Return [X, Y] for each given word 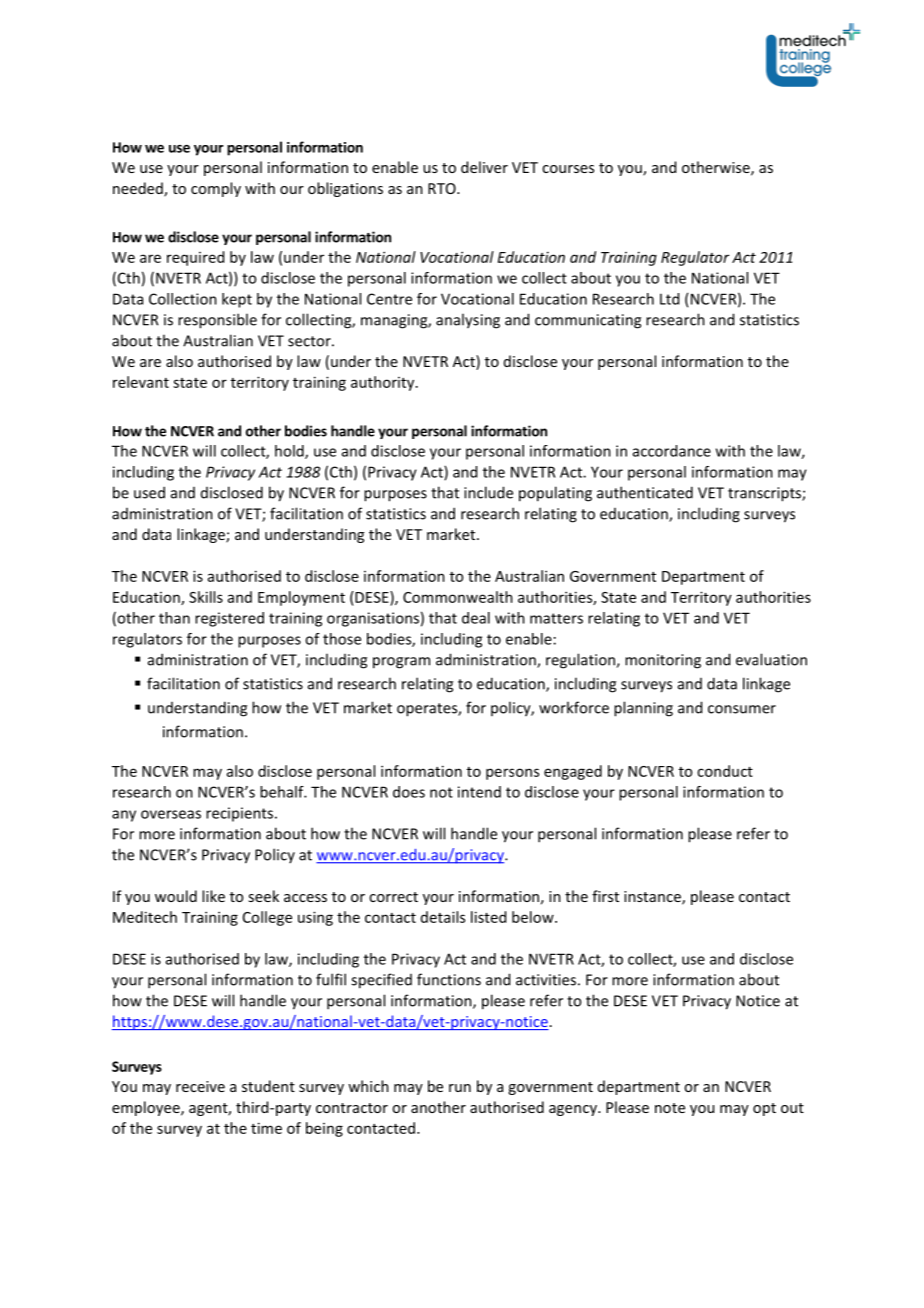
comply [216, 189]
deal [476, 618]
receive [200, 1086]
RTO [443, 188]
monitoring [663, 661]
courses [568, 169]
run [460, 1088]
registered [229, 619]
